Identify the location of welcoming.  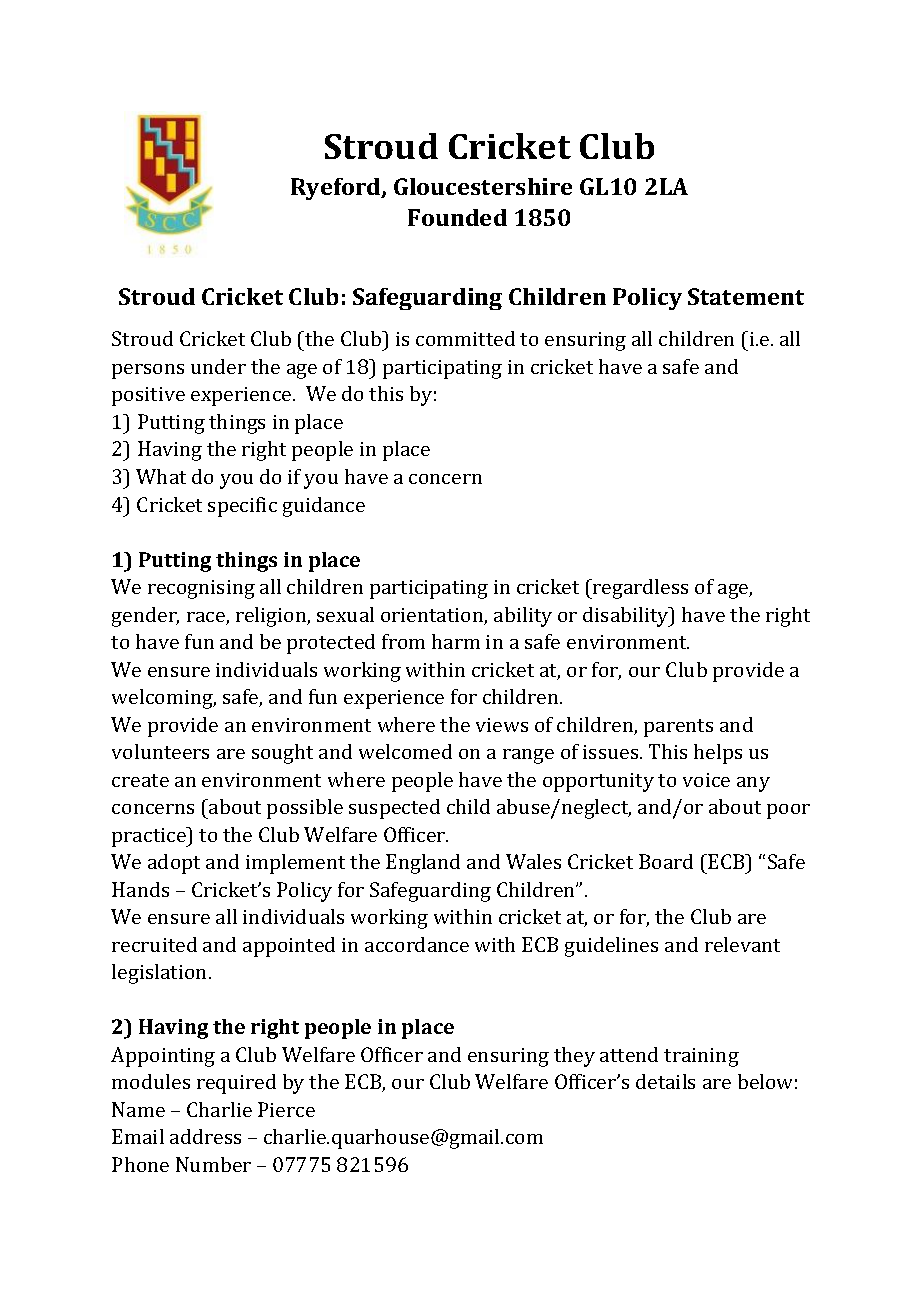
(164, 699).
